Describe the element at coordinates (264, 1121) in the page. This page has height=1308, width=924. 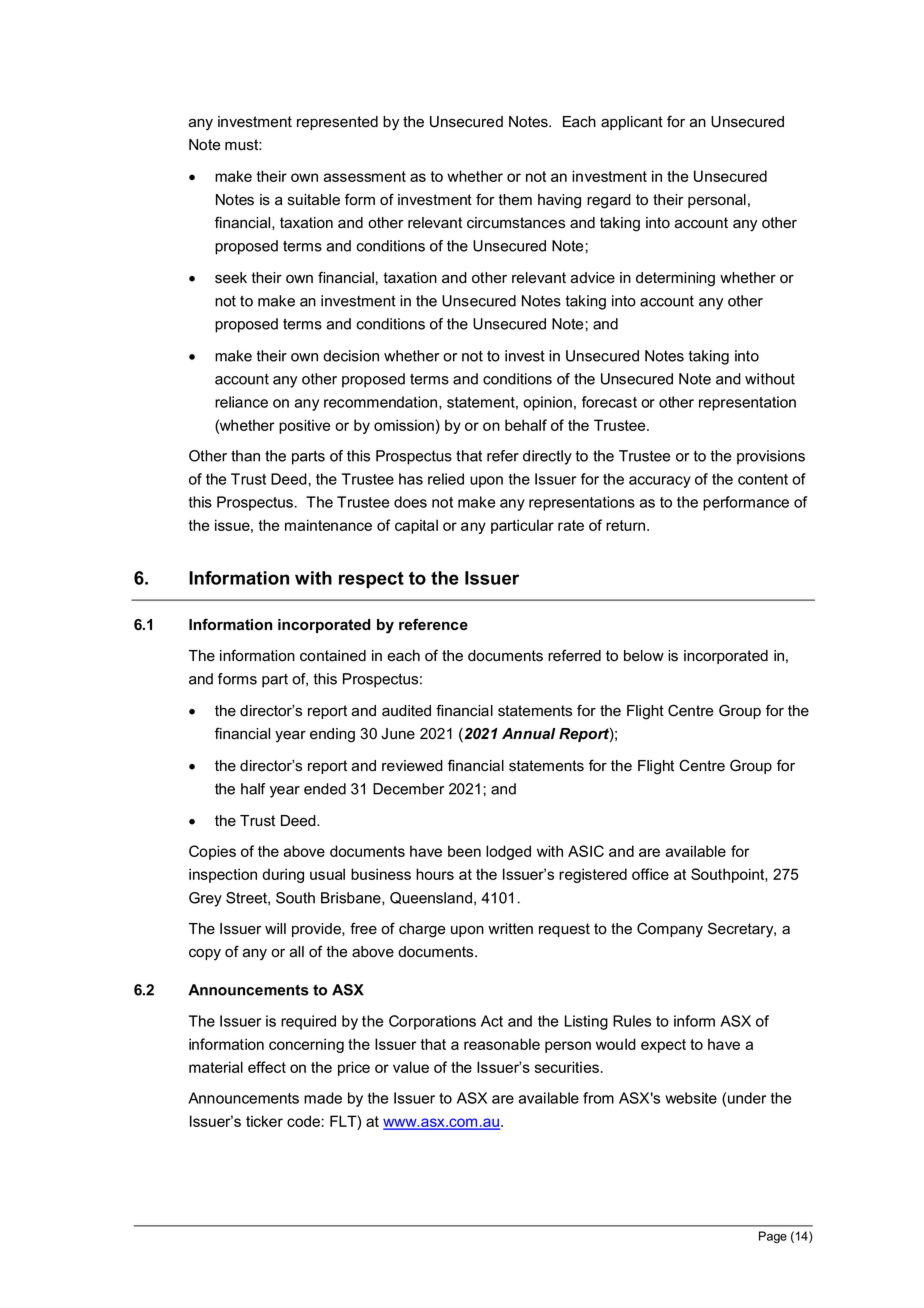
I see `ticker` at that location.
